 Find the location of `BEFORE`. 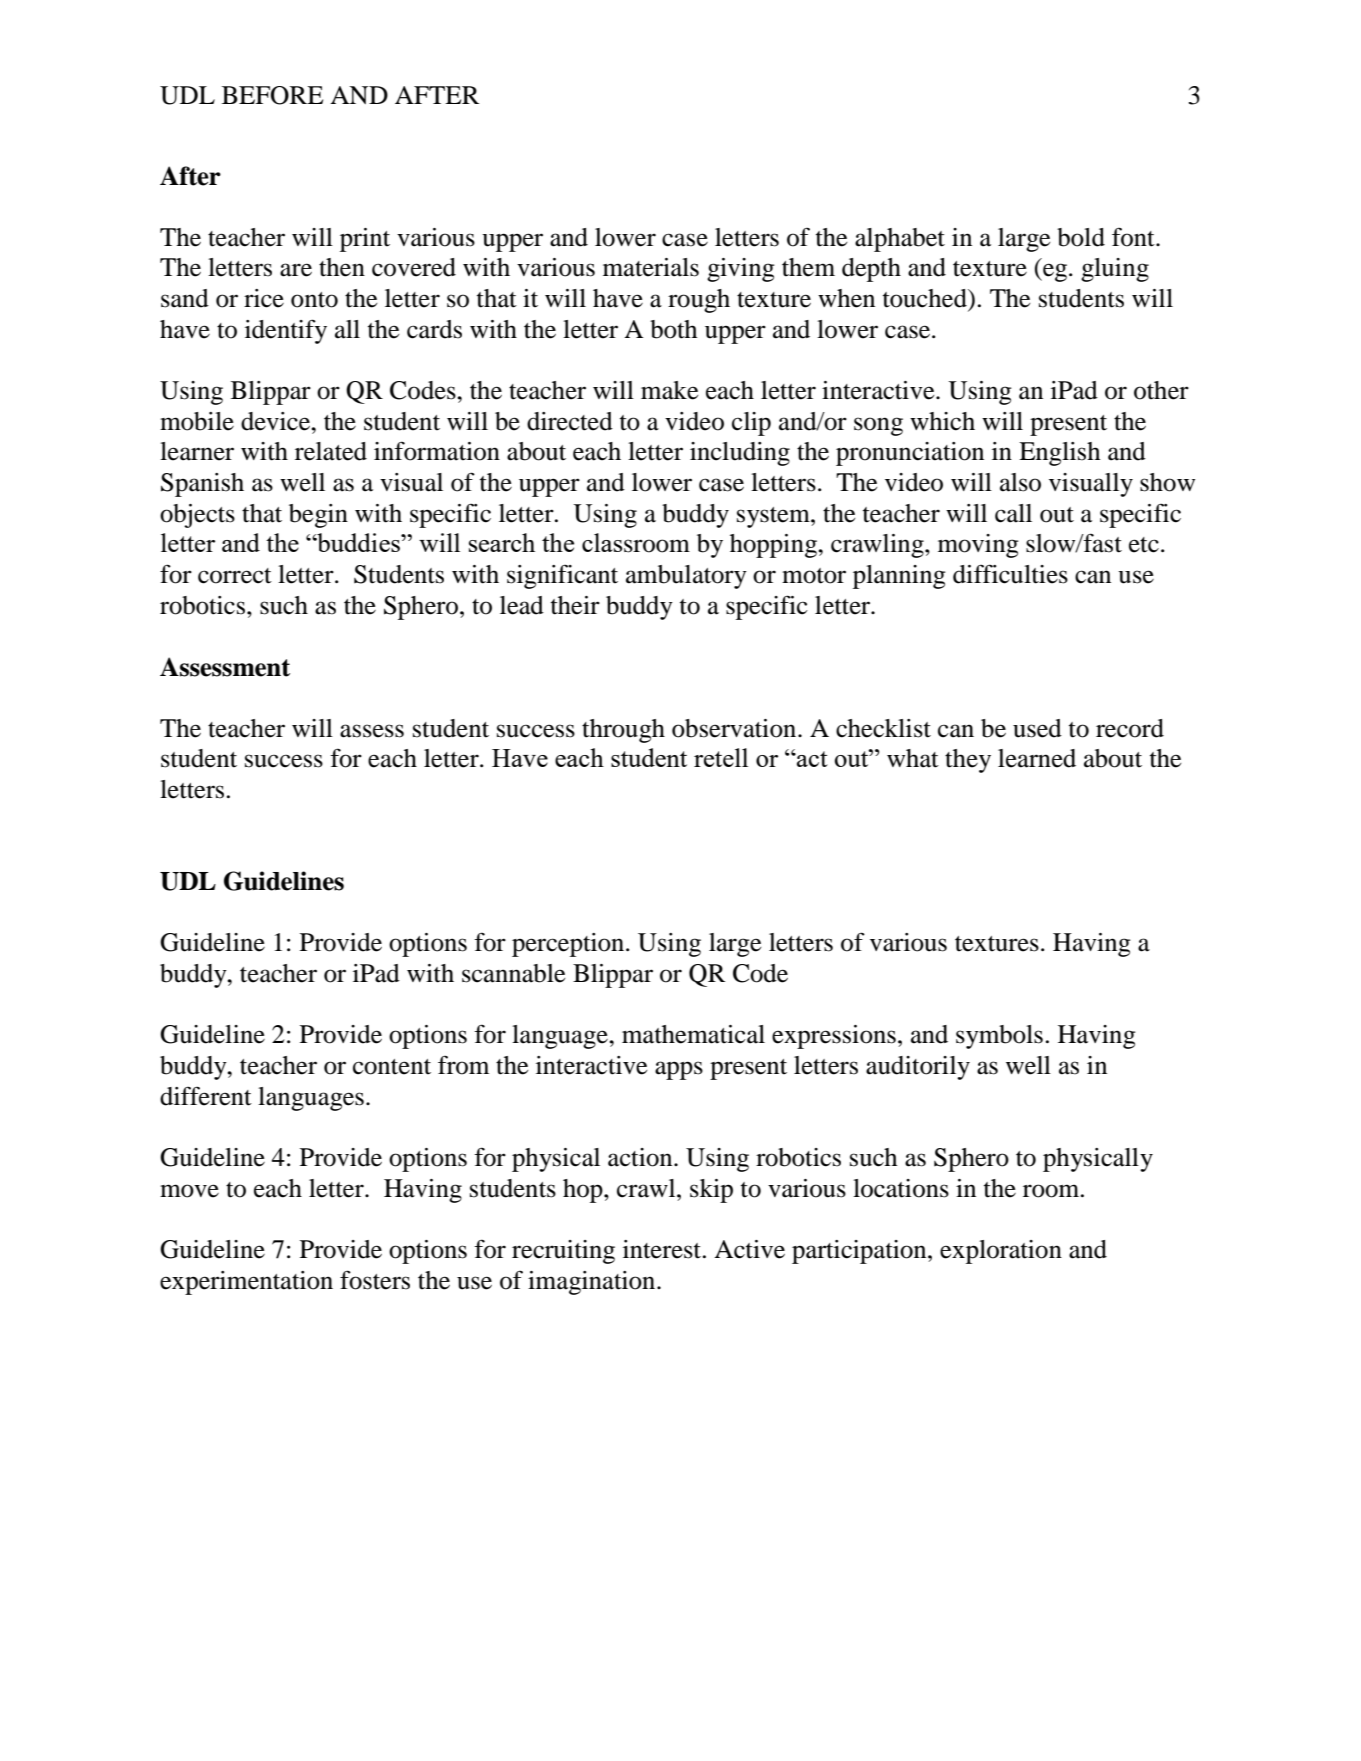

BEFORE is located at coordinates (272, 95).
